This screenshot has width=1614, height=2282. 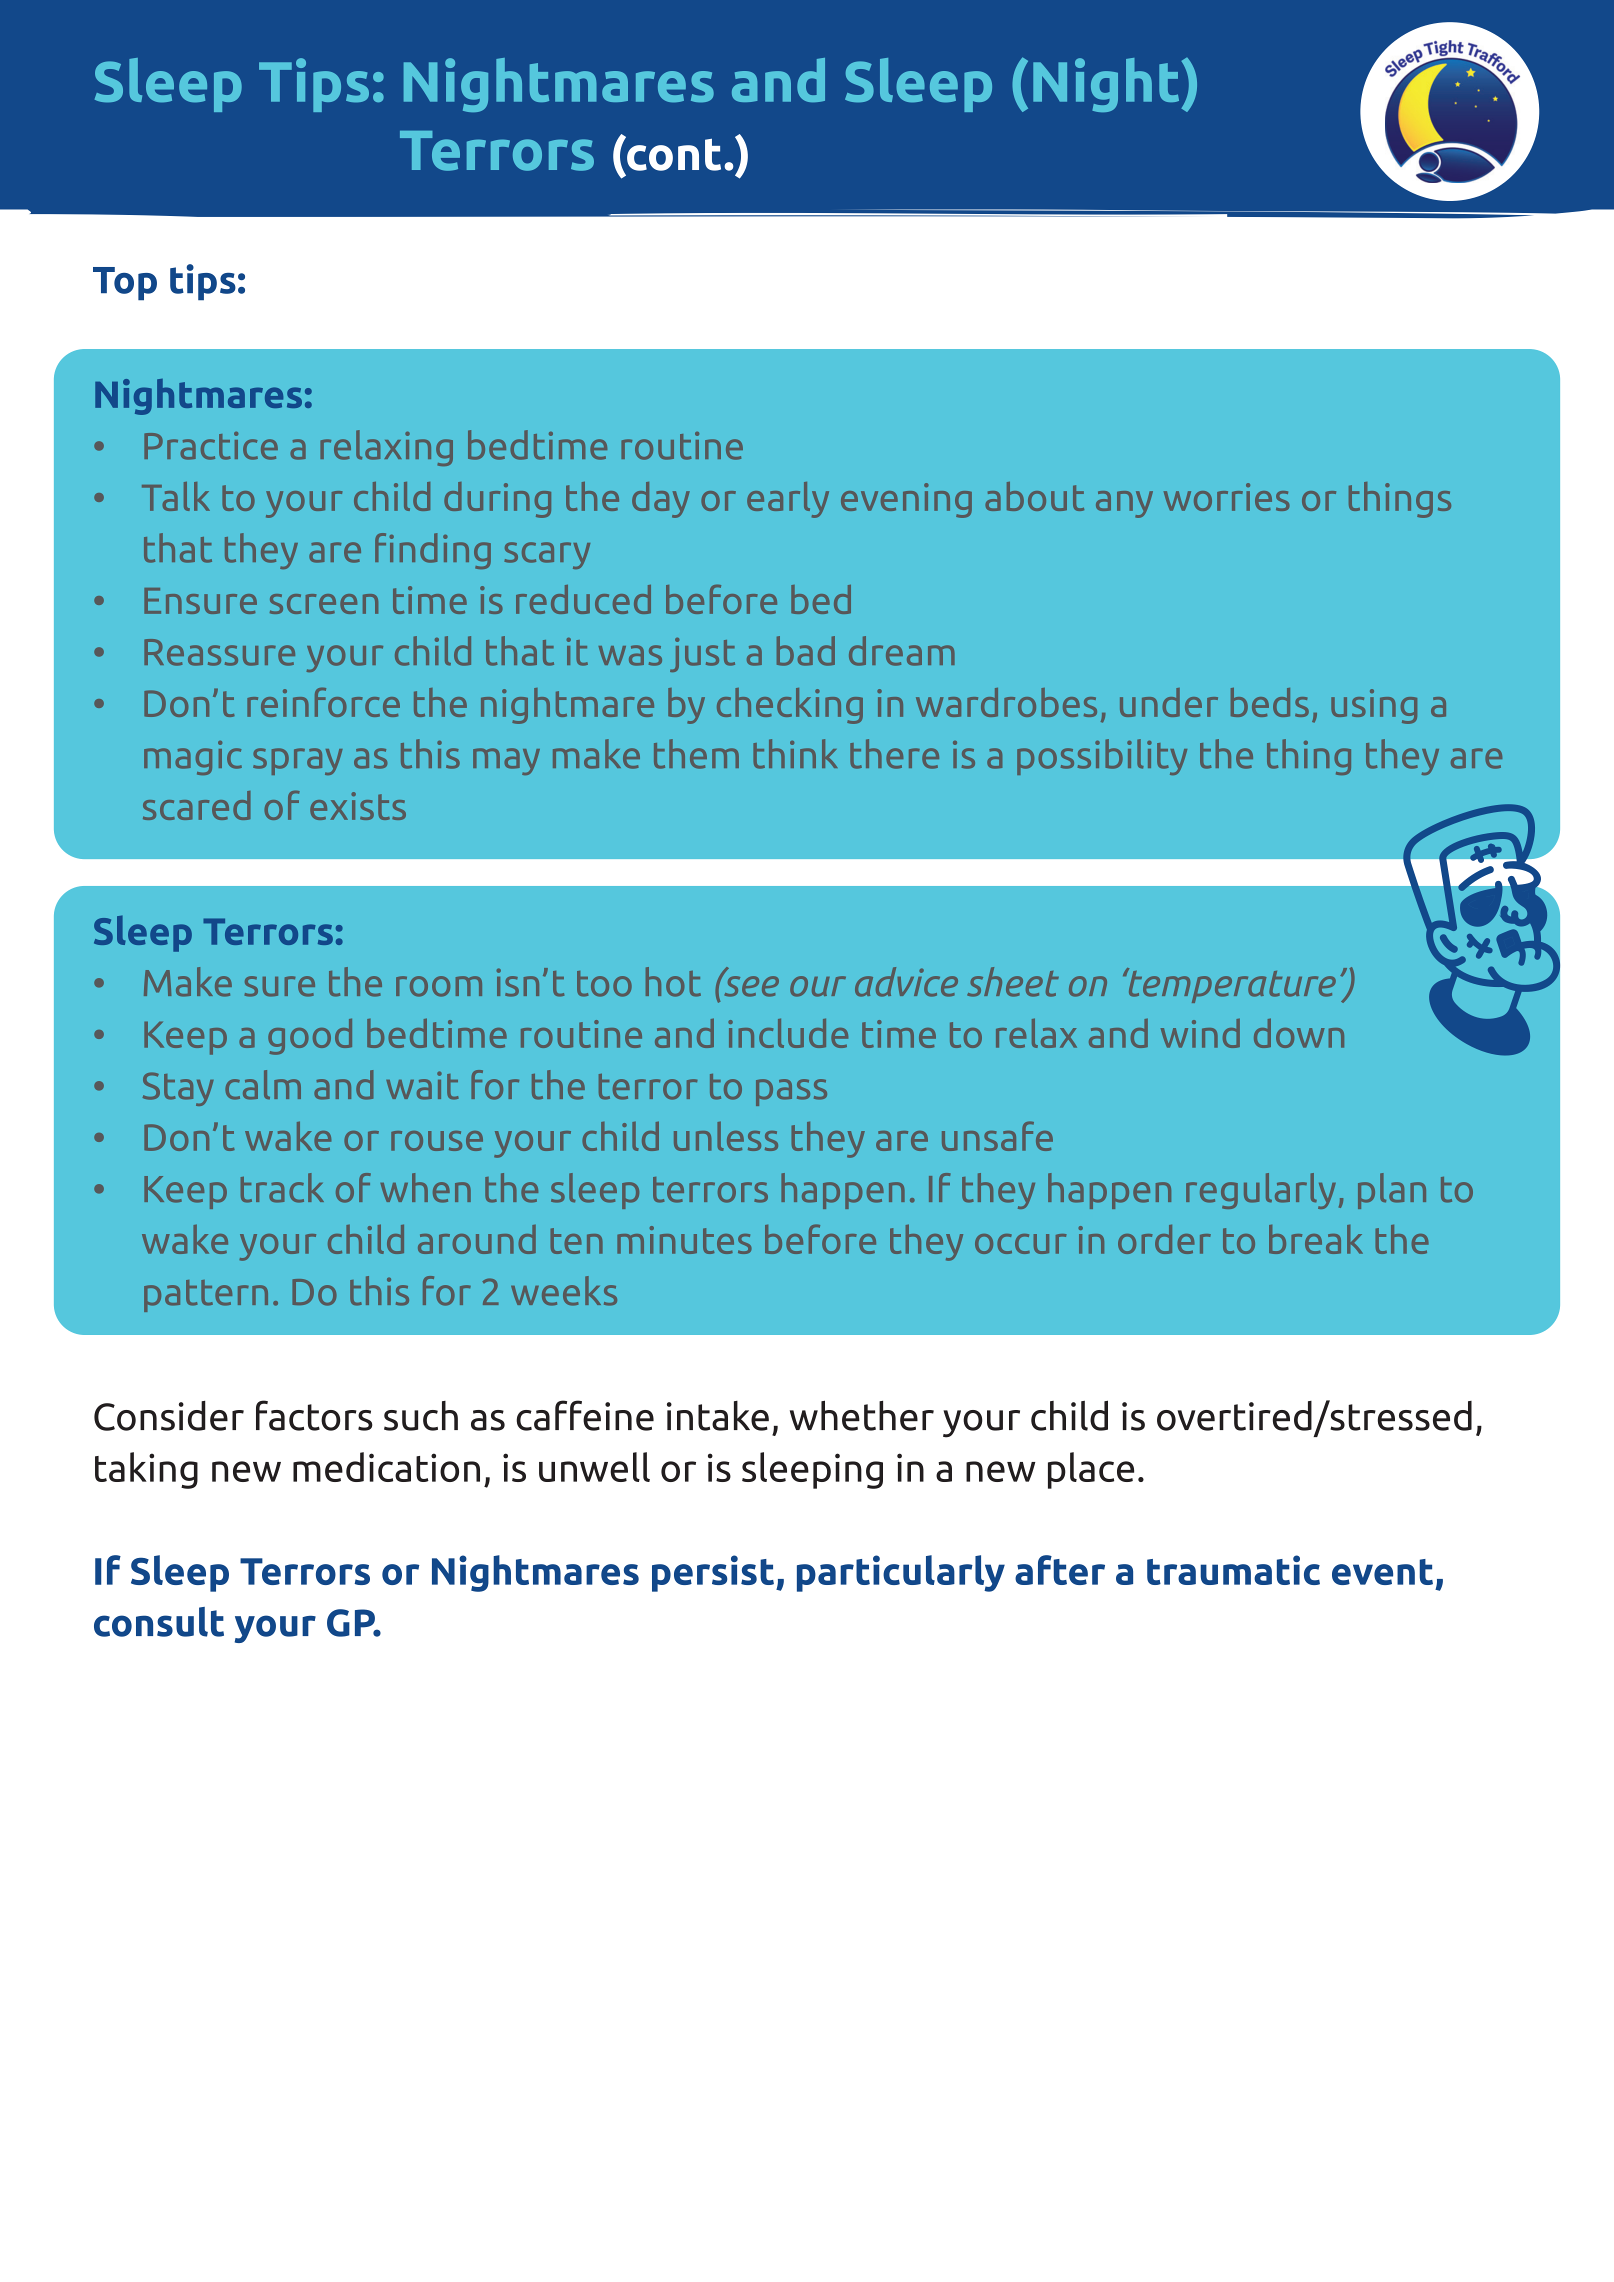 What do you see at coordinates (726, 1136) in the screenshot?
I see `unless` at bounding box center [726, 1136].
